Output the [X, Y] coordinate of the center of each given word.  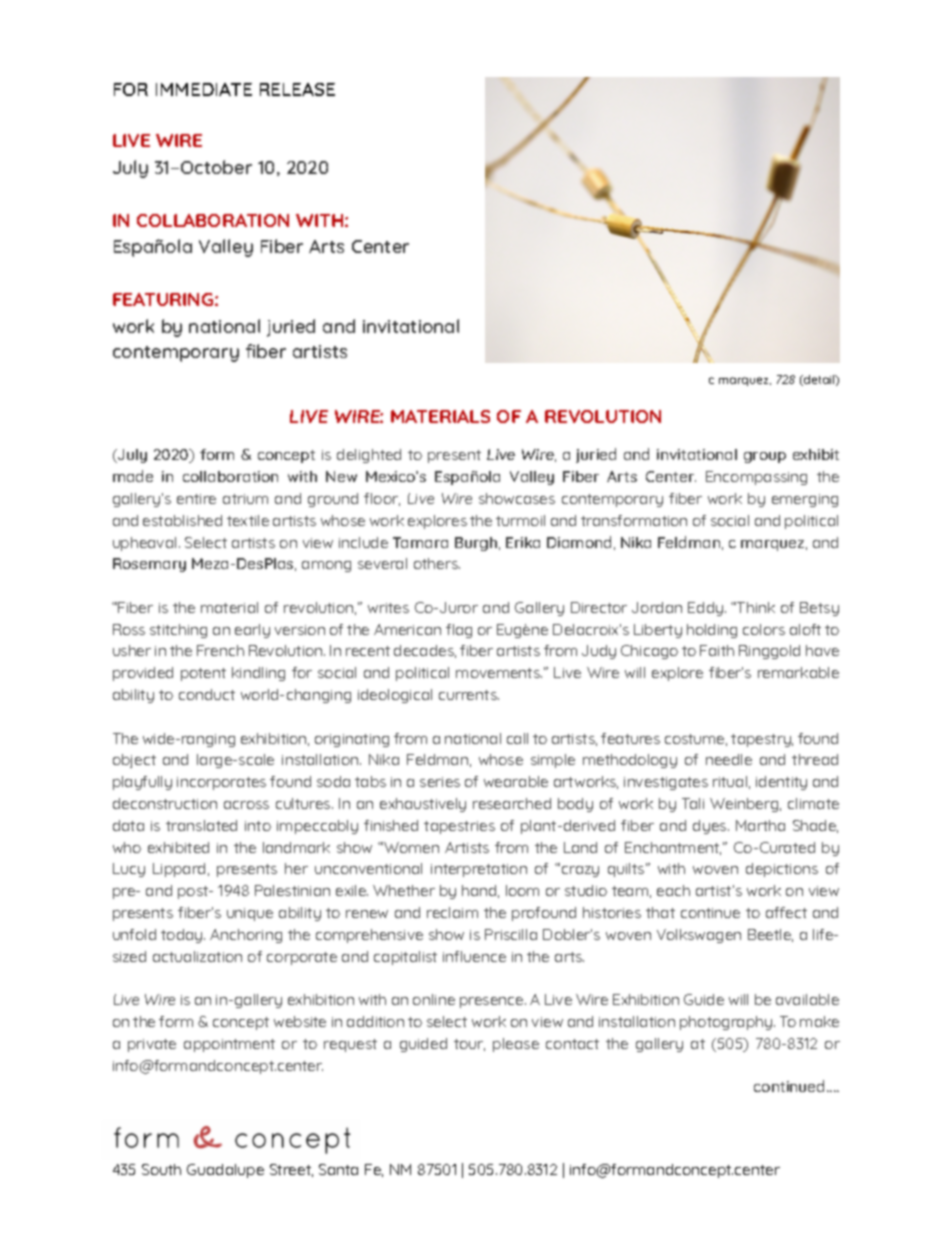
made [133, 476]
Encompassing [756, 478]
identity [781, 783]
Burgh [477, 544]
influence [474, 956]
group [765, 457]
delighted [369, 456]
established [182, 520]
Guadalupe [225, 1171]
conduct [207, 694]
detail [819, 380]
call [517, 738]
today [183, 936]
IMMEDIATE [204, 89]
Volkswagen [699, 936]
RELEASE [297, 89]
